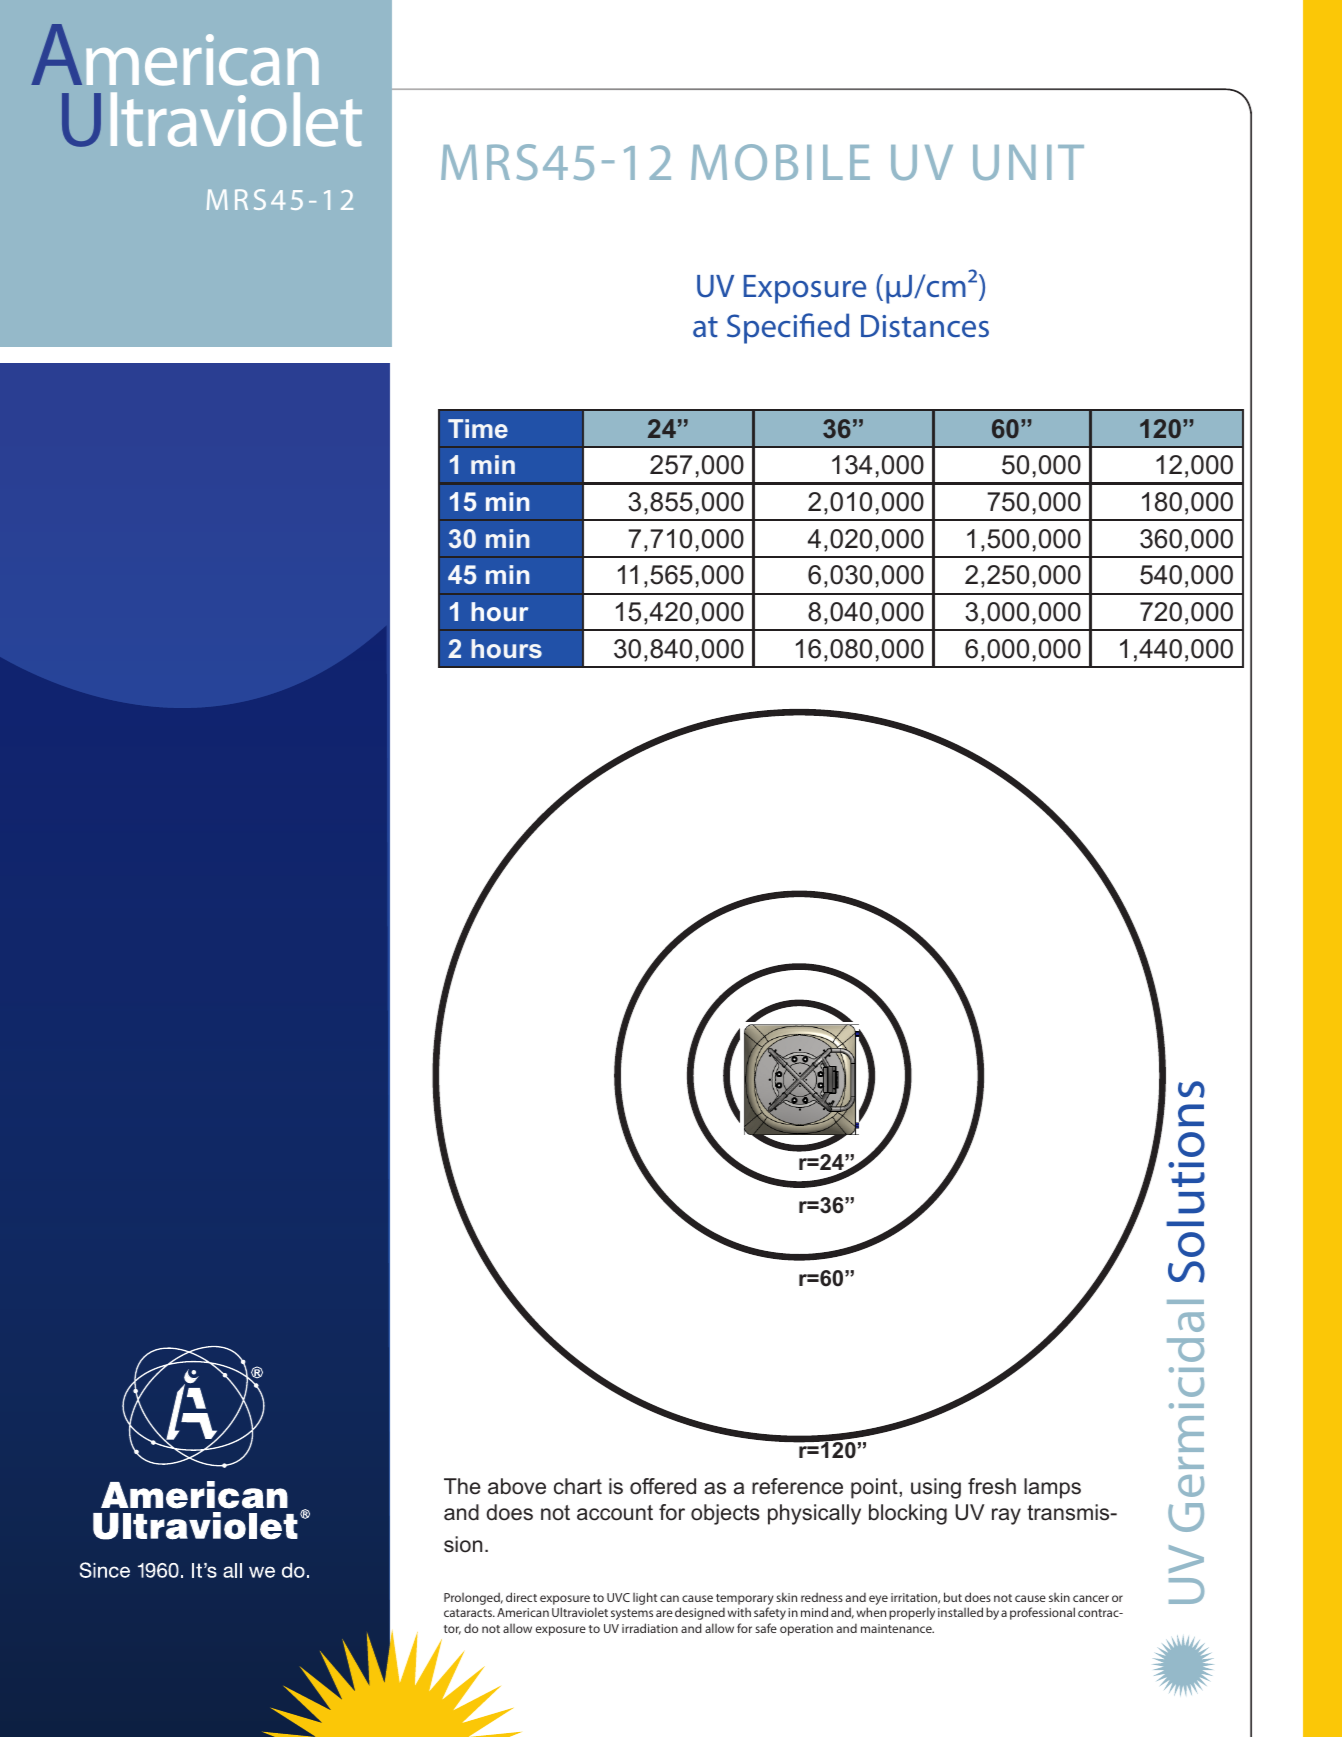 The image size is (1342, 1737). What do you see at coordinates (478, 428) in the screenshot?
I see `Time` at bounding box center [478, 428].
